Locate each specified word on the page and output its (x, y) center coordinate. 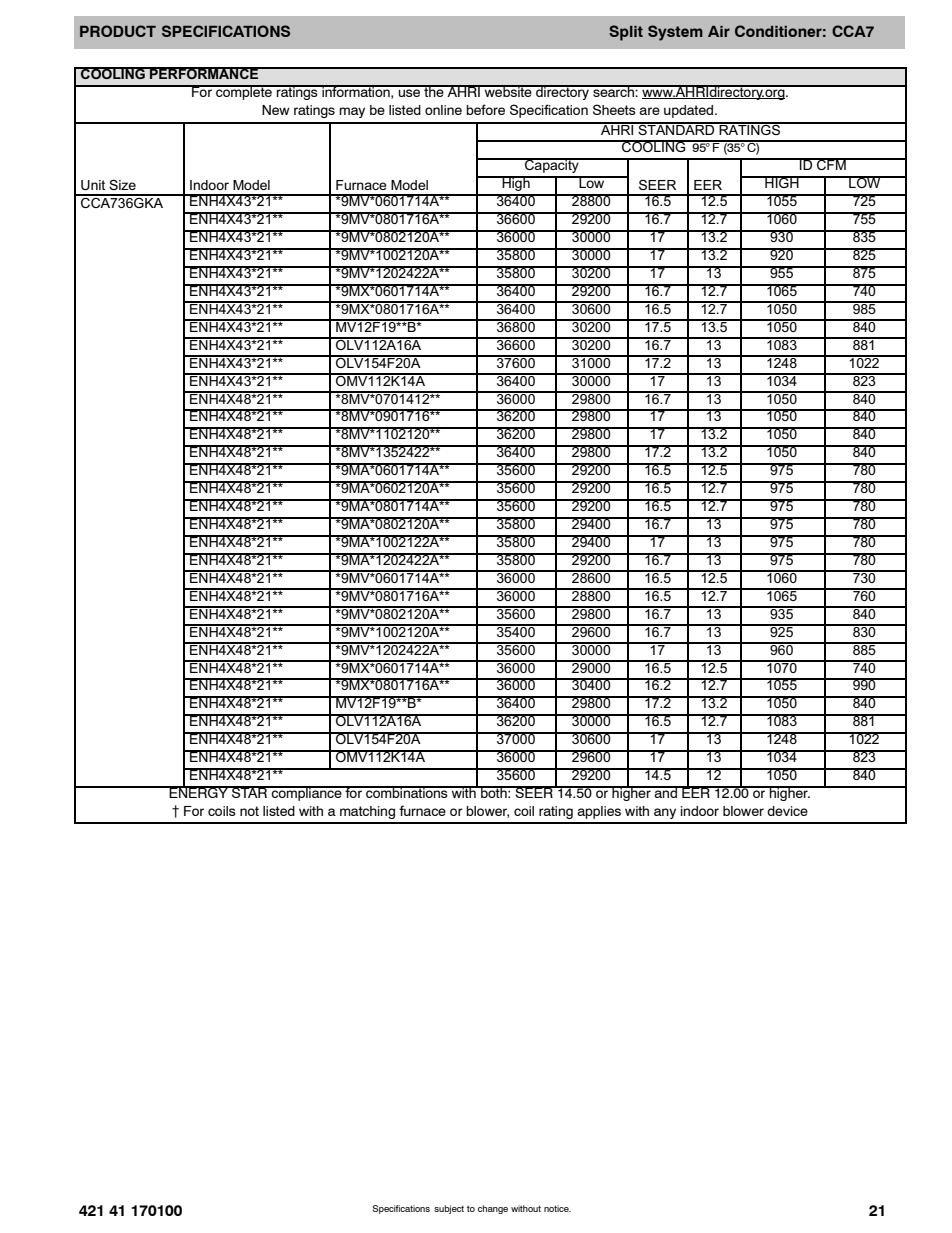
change (493, 1209)
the (434, 91)
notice (557, 1208)
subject (449, 1209)
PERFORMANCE (204, 73)
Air (719, 31)
